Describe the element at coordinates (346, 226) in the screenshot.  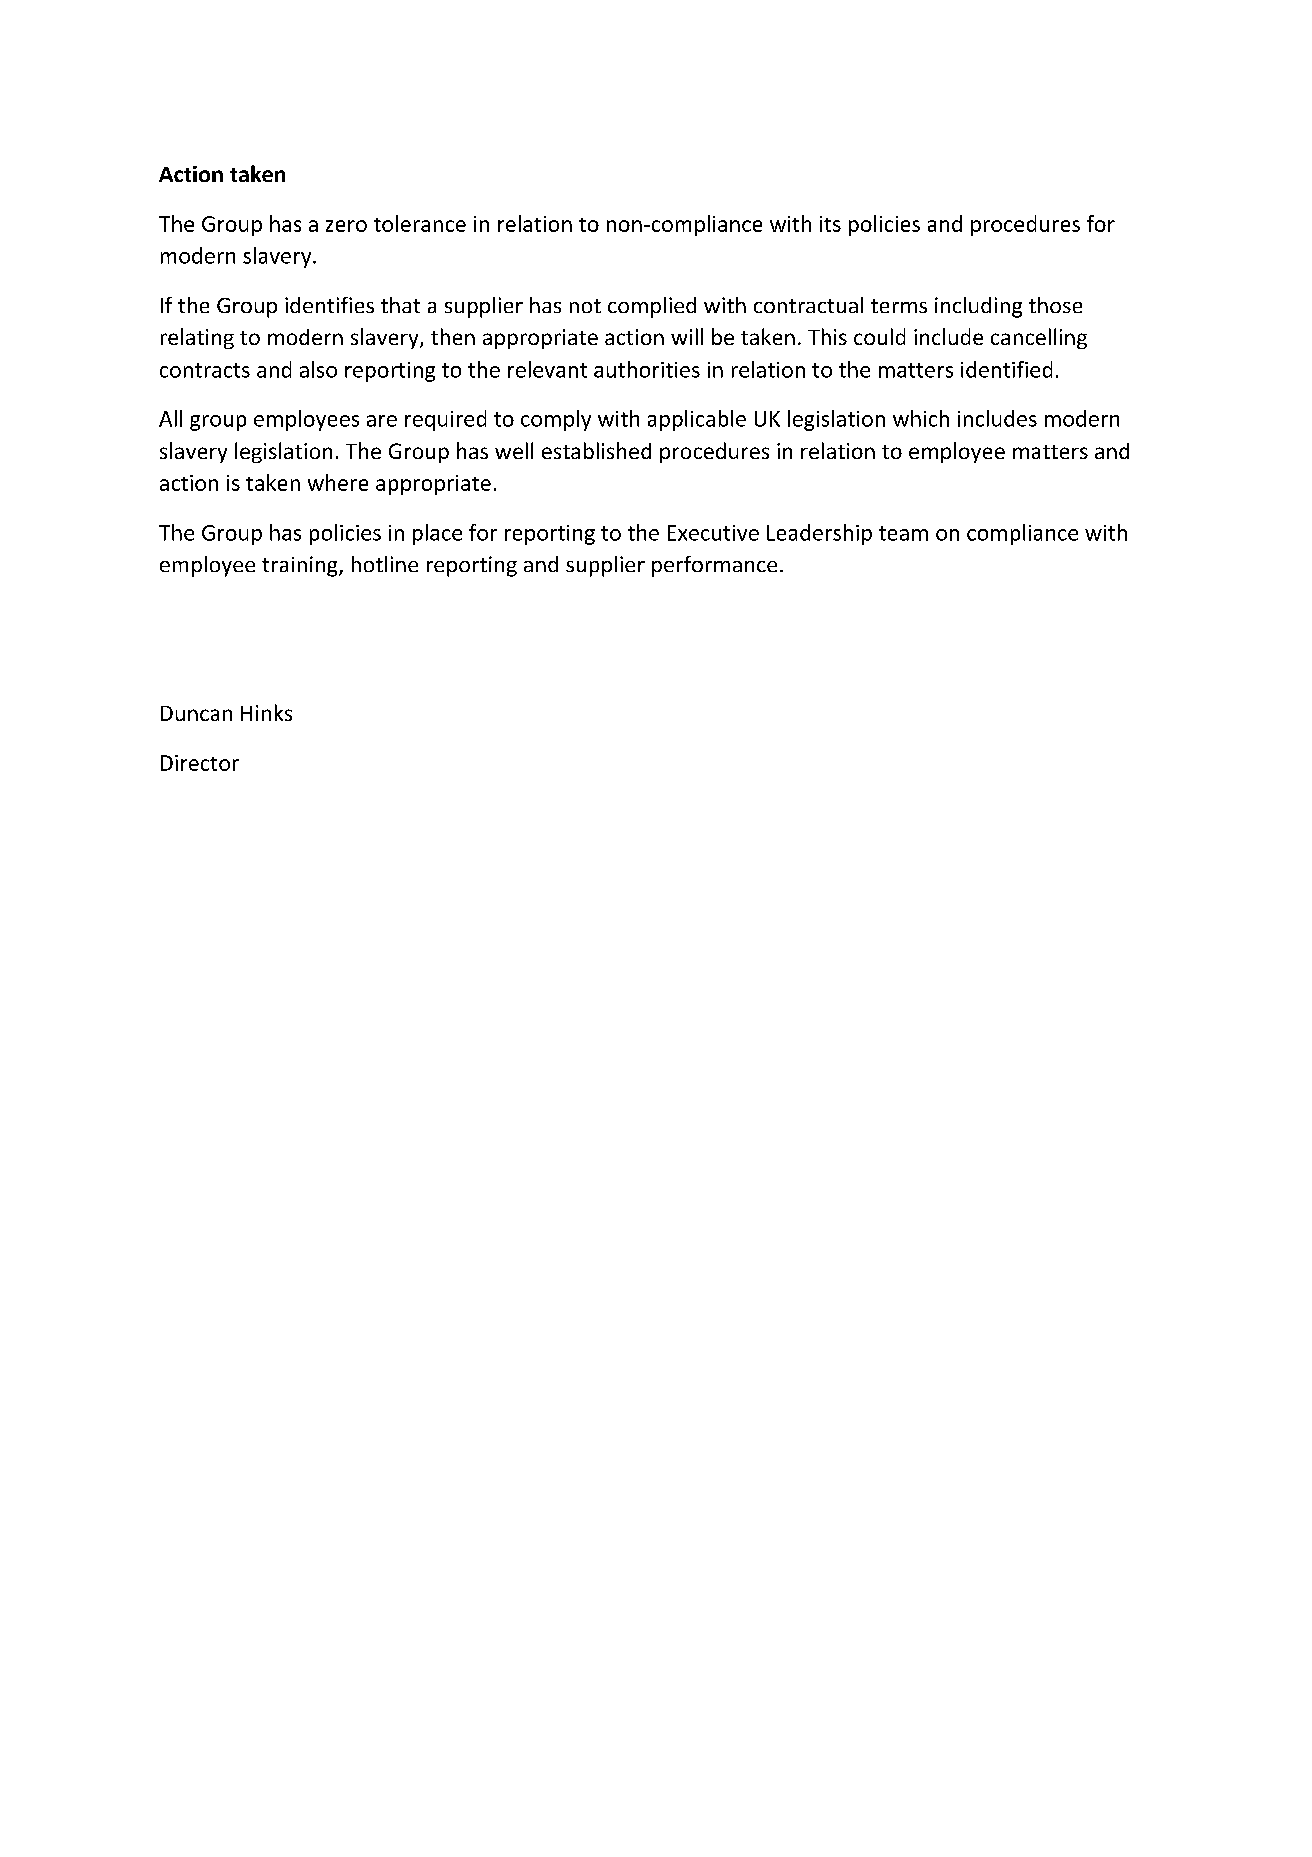
I see `zero` at that location.
